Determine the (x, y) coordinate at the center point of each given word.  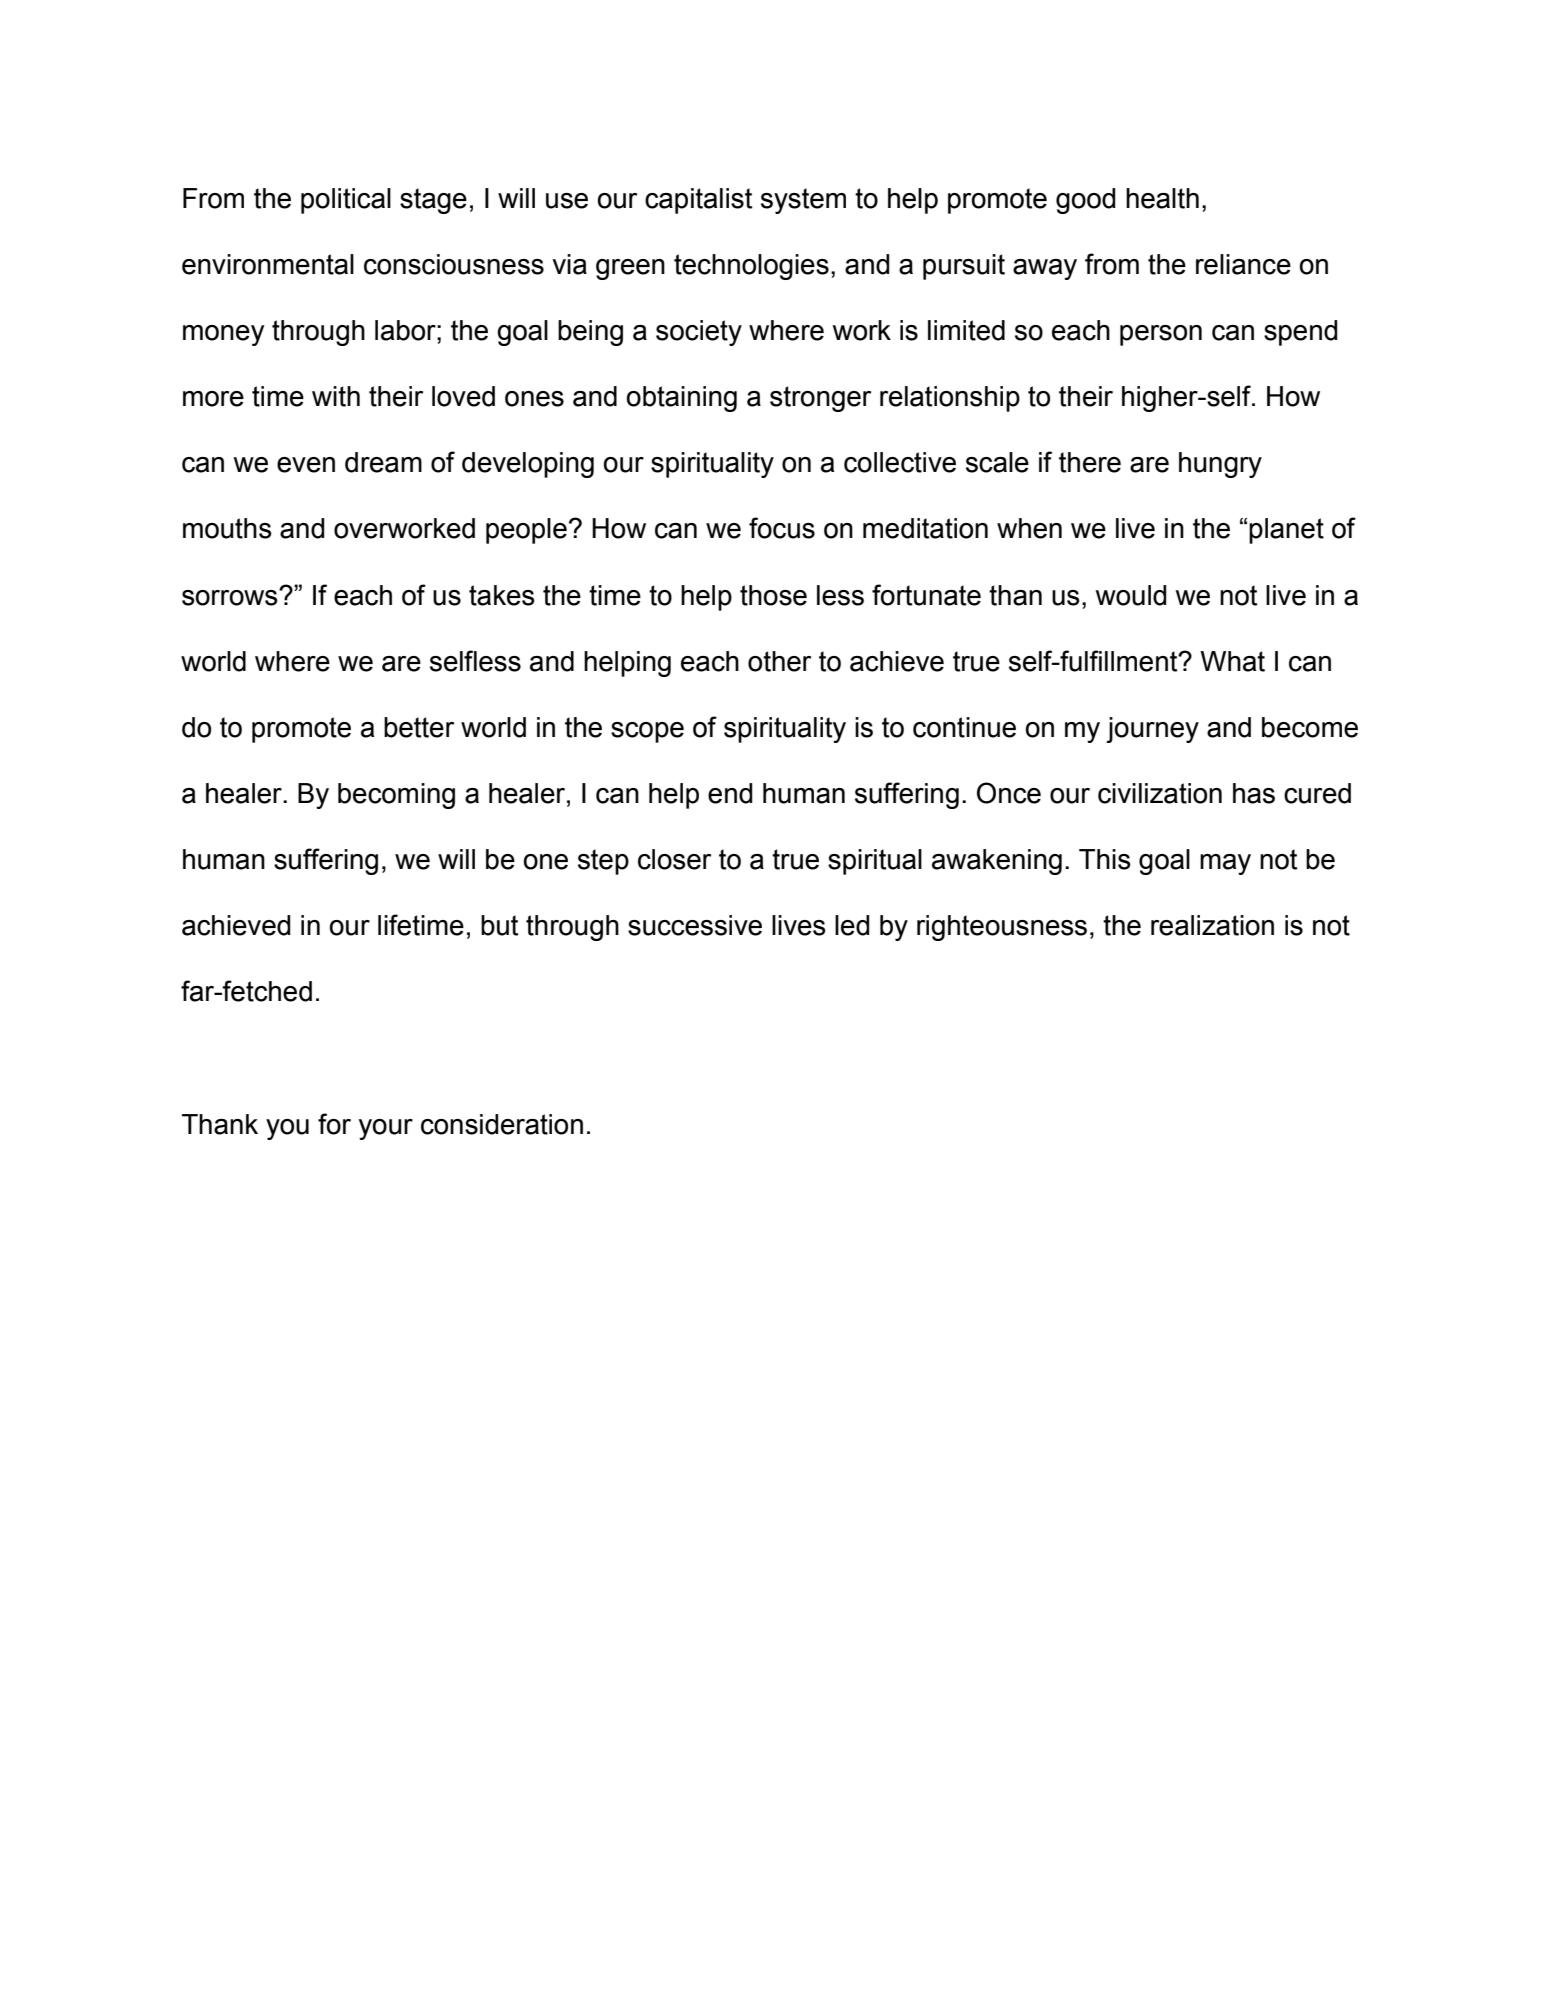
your (386, 1129)
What (1232, 661)
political (346, 201)
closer (674, 859)
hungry (1220, 465)
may (1225, 864)
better (419, 727)
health (1162, 198)
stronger (820, 399)
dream (383, 462)
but (499, 925)
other (779, 661)
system (803, 201)
